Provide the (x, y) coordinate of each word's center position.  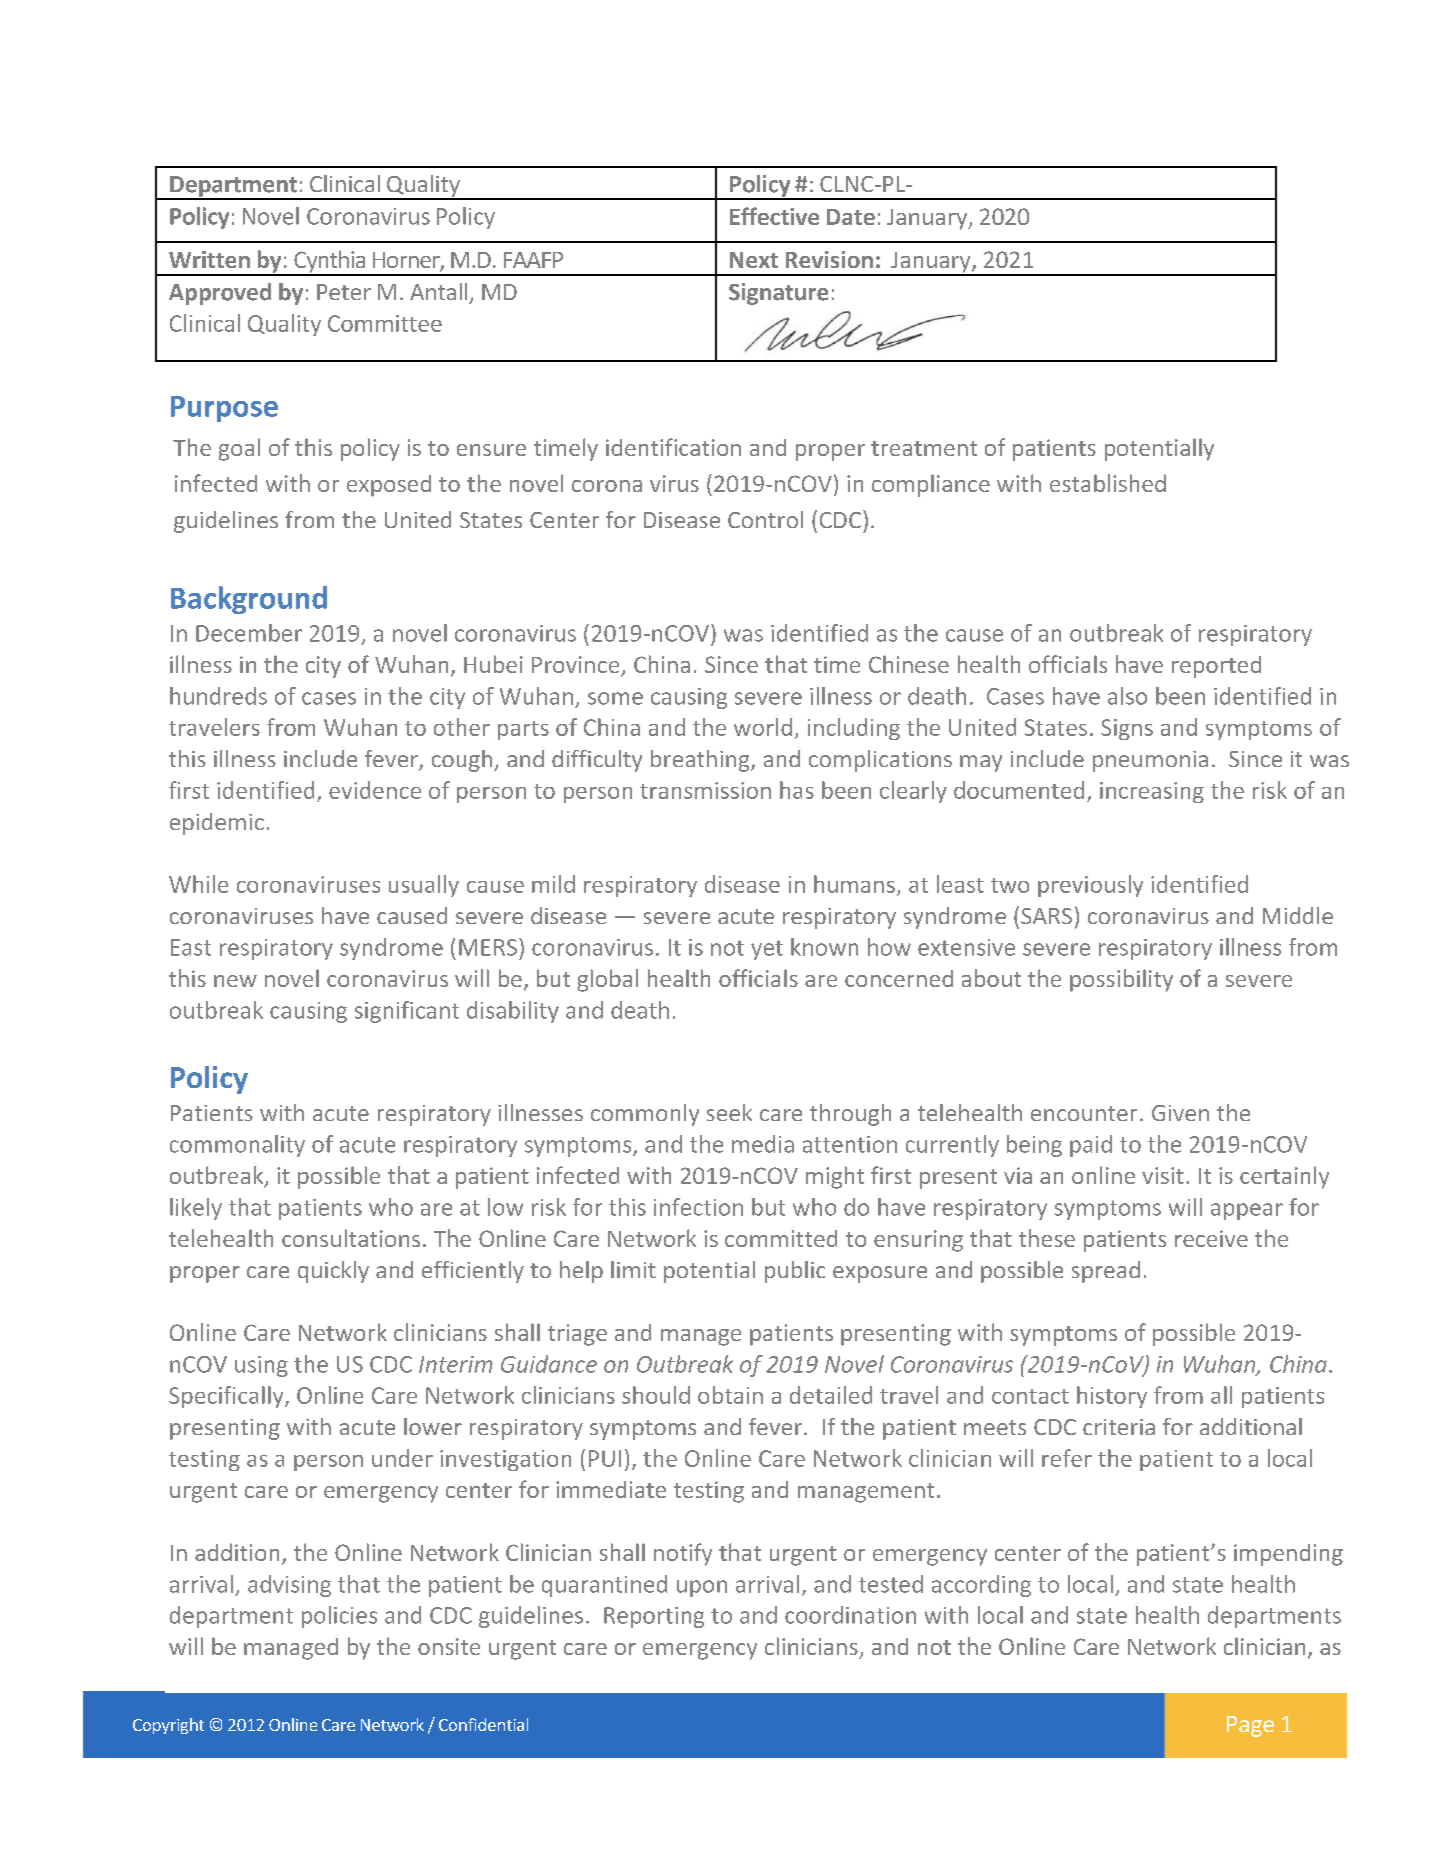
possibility (1121, 980)
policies (339, 1617)
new (235, 981)
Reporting (654, 1617)
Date (851, 217)
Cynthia (330, 262)
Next (754, 260)
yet (767, 950)
